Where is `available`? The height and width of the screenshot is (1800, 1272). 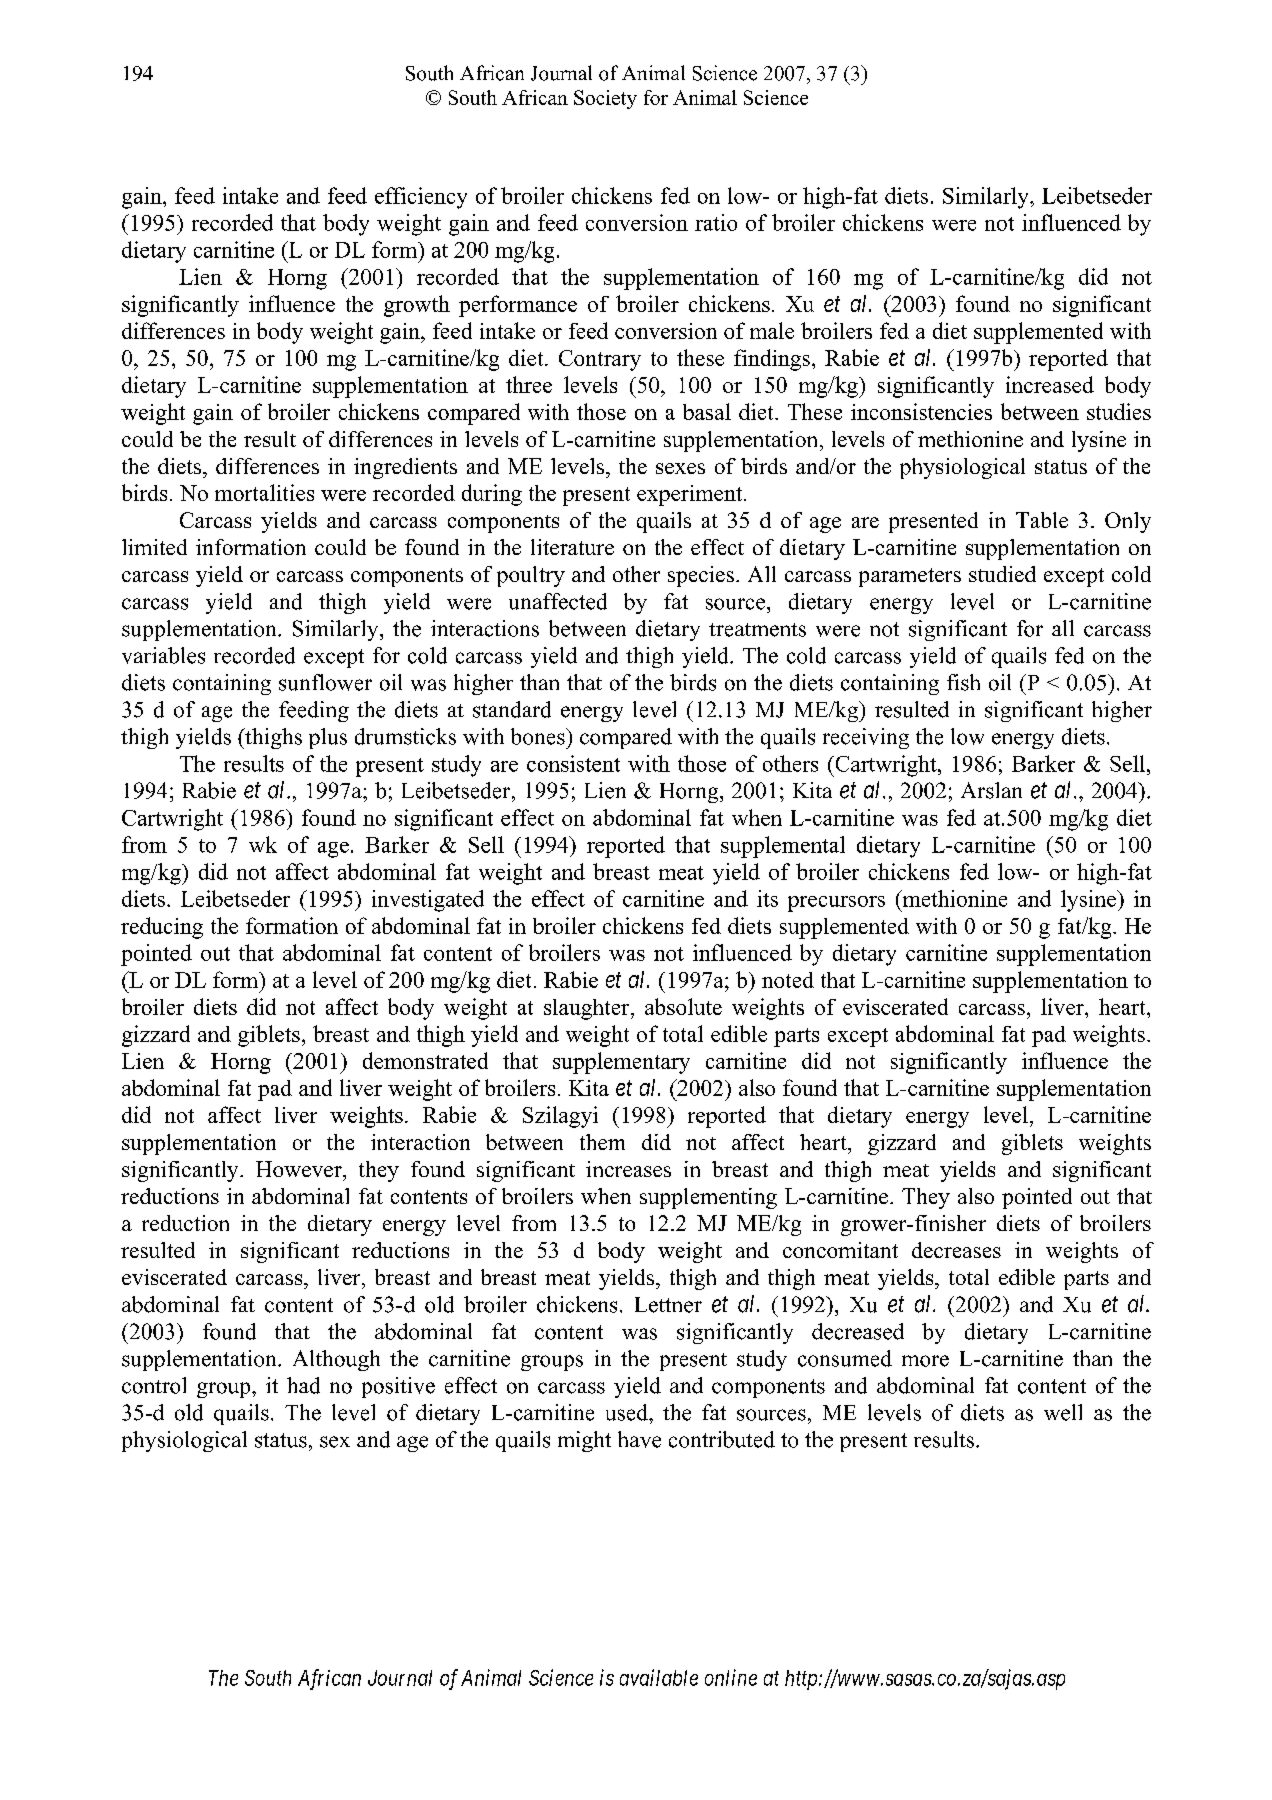 available is located at coordinates (659, 1677).
